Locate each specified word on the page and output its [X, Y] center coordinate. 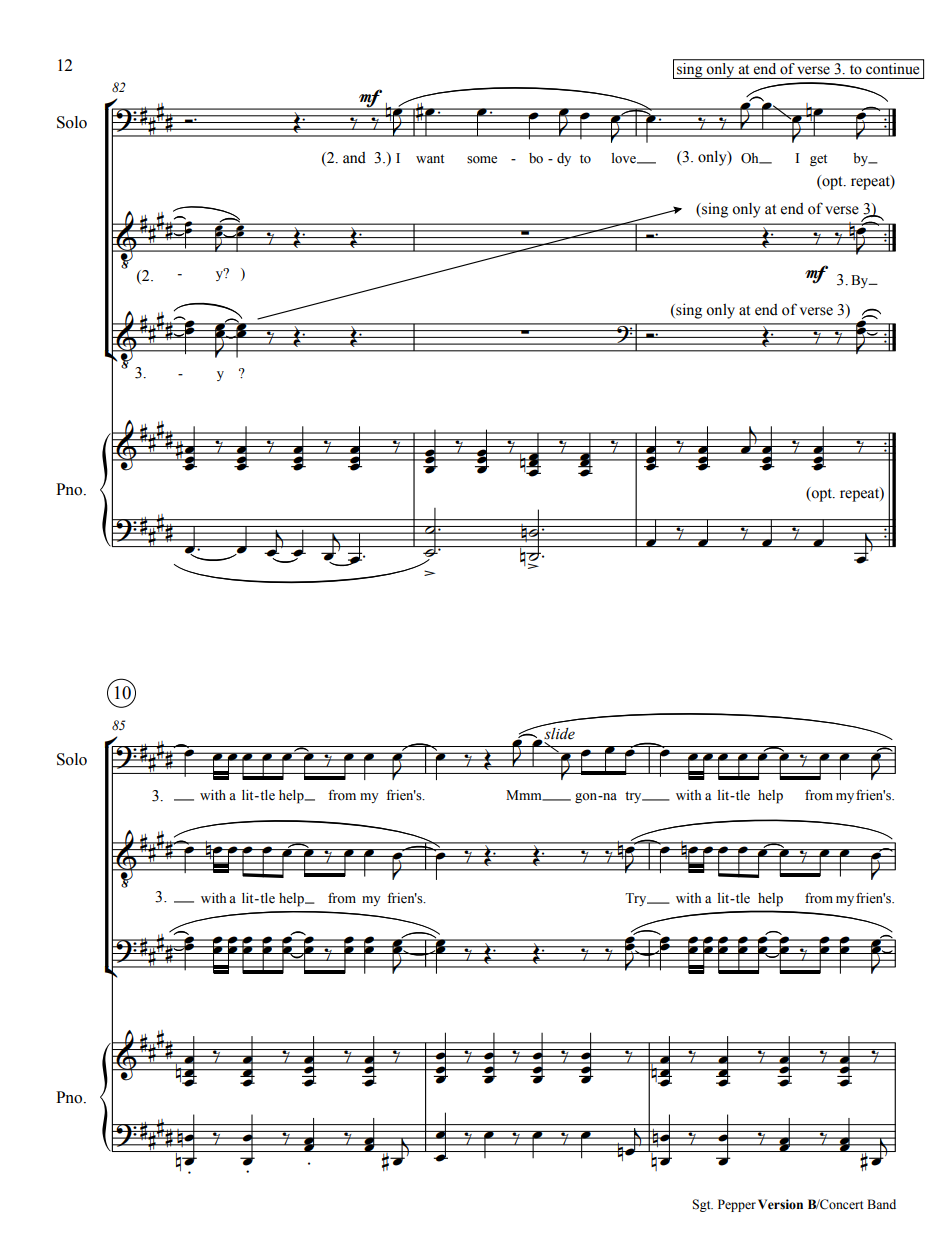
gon [587, 798]
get [818, 160]
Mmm [525, 795]
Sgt [702, 1205]
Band [881, 1204]
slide [558, 735]
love [625, 158]
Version [780, 1204]
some [482, 160]
